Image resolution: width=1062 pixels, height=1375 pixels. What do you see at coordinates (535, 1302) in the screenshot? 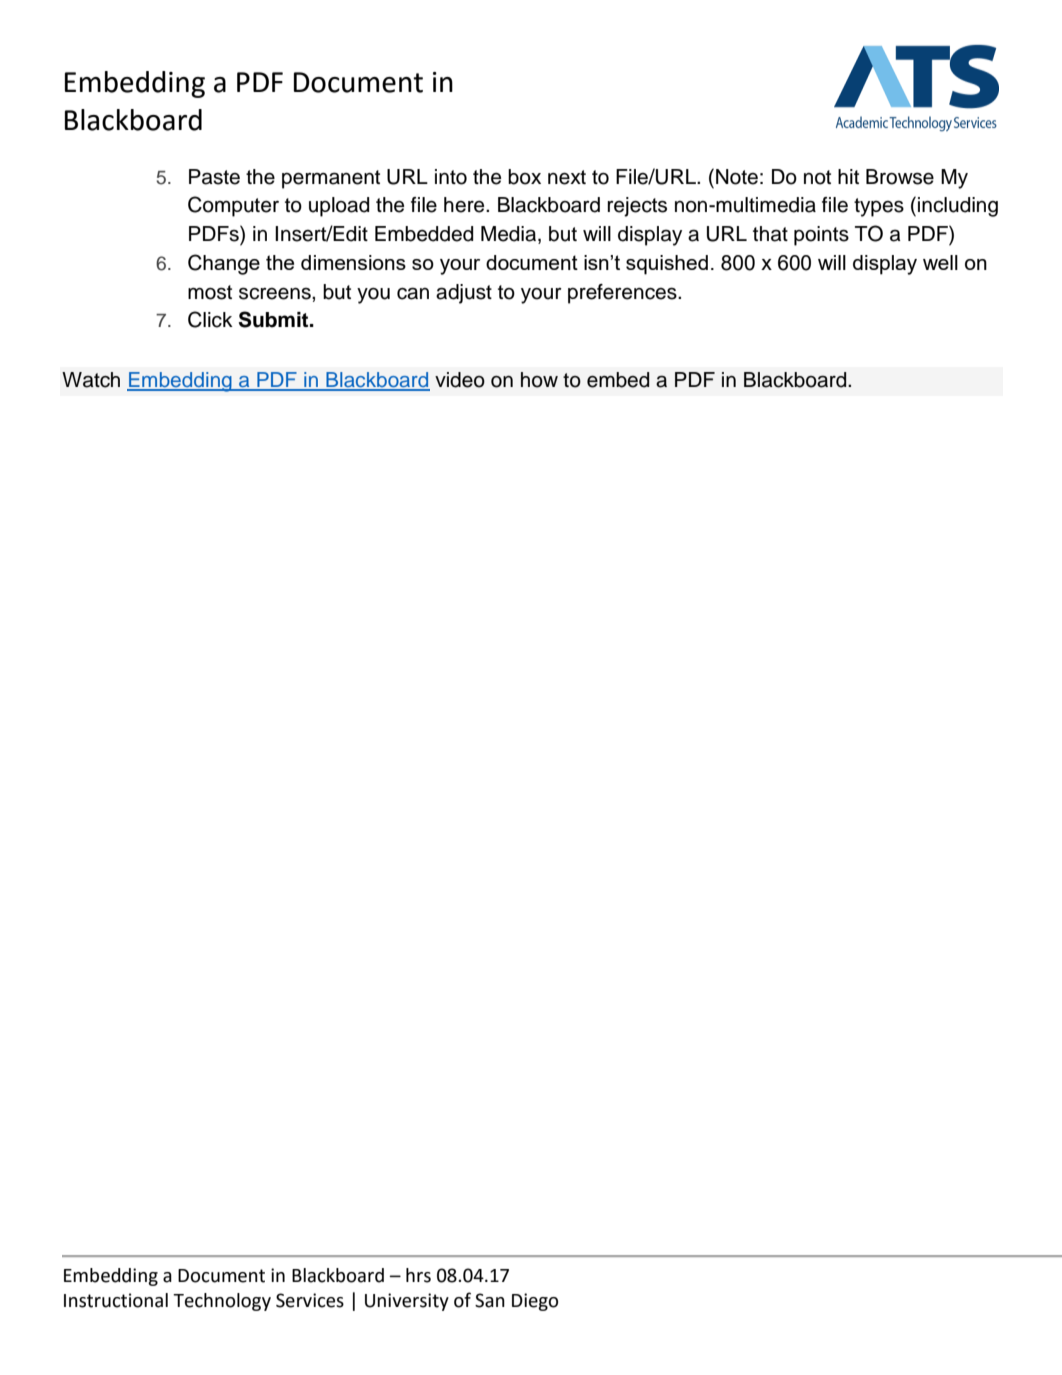
I see `Diego` at bounding box center [535, 1302].
